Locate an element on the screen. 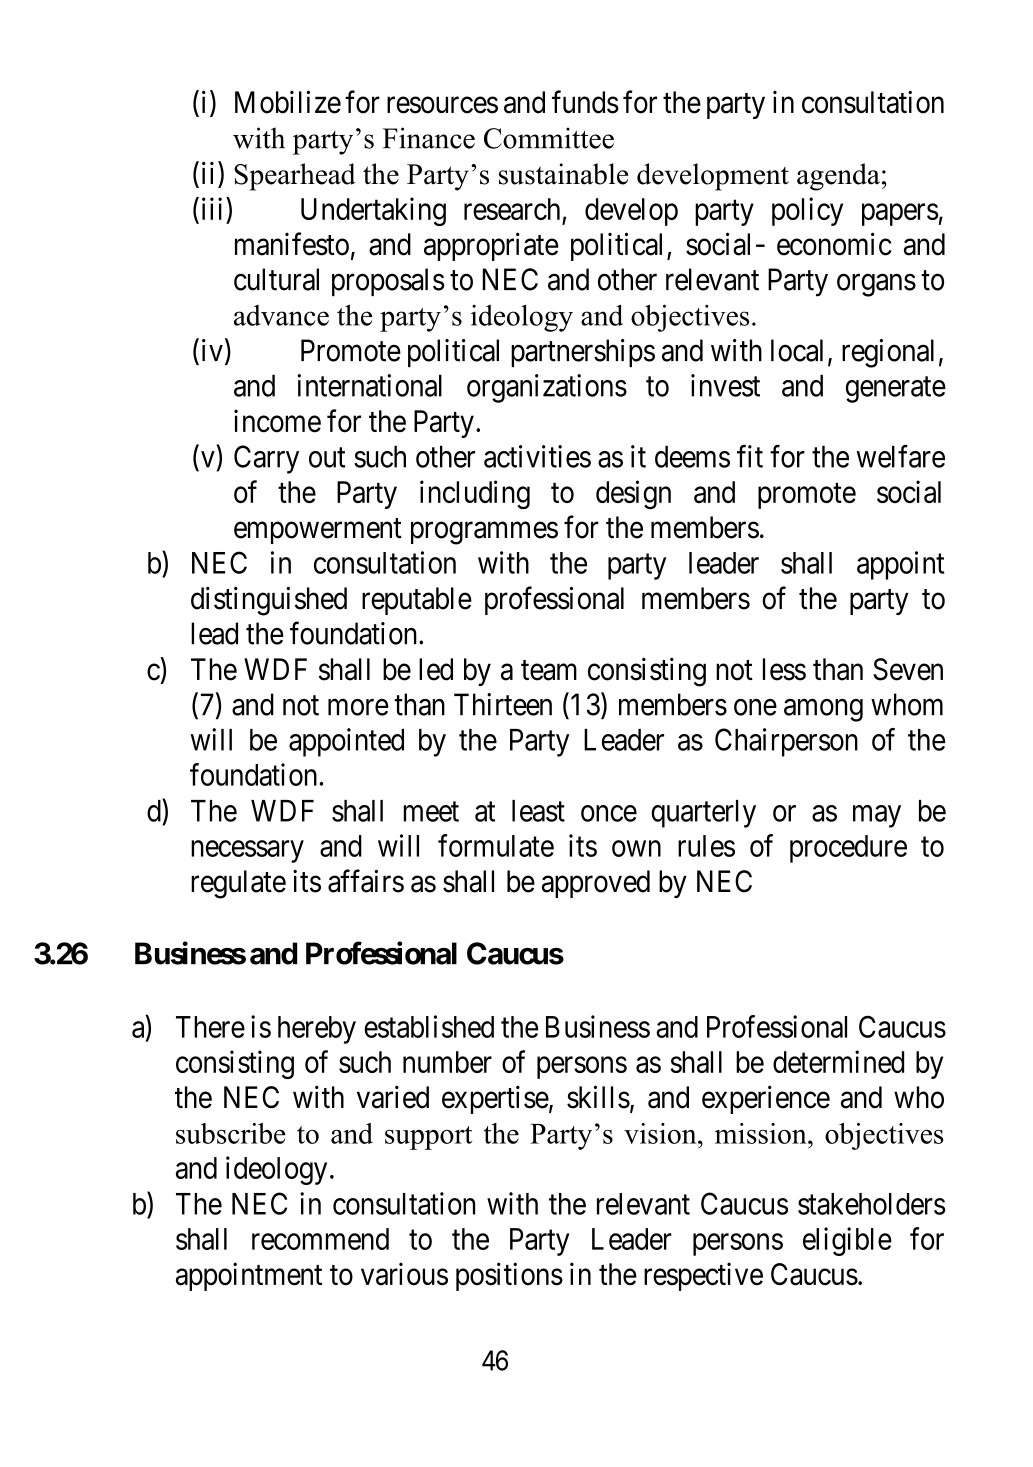 The width and height of the screenshot is (1033, 1467). among is located at coordinates (823, 710).
